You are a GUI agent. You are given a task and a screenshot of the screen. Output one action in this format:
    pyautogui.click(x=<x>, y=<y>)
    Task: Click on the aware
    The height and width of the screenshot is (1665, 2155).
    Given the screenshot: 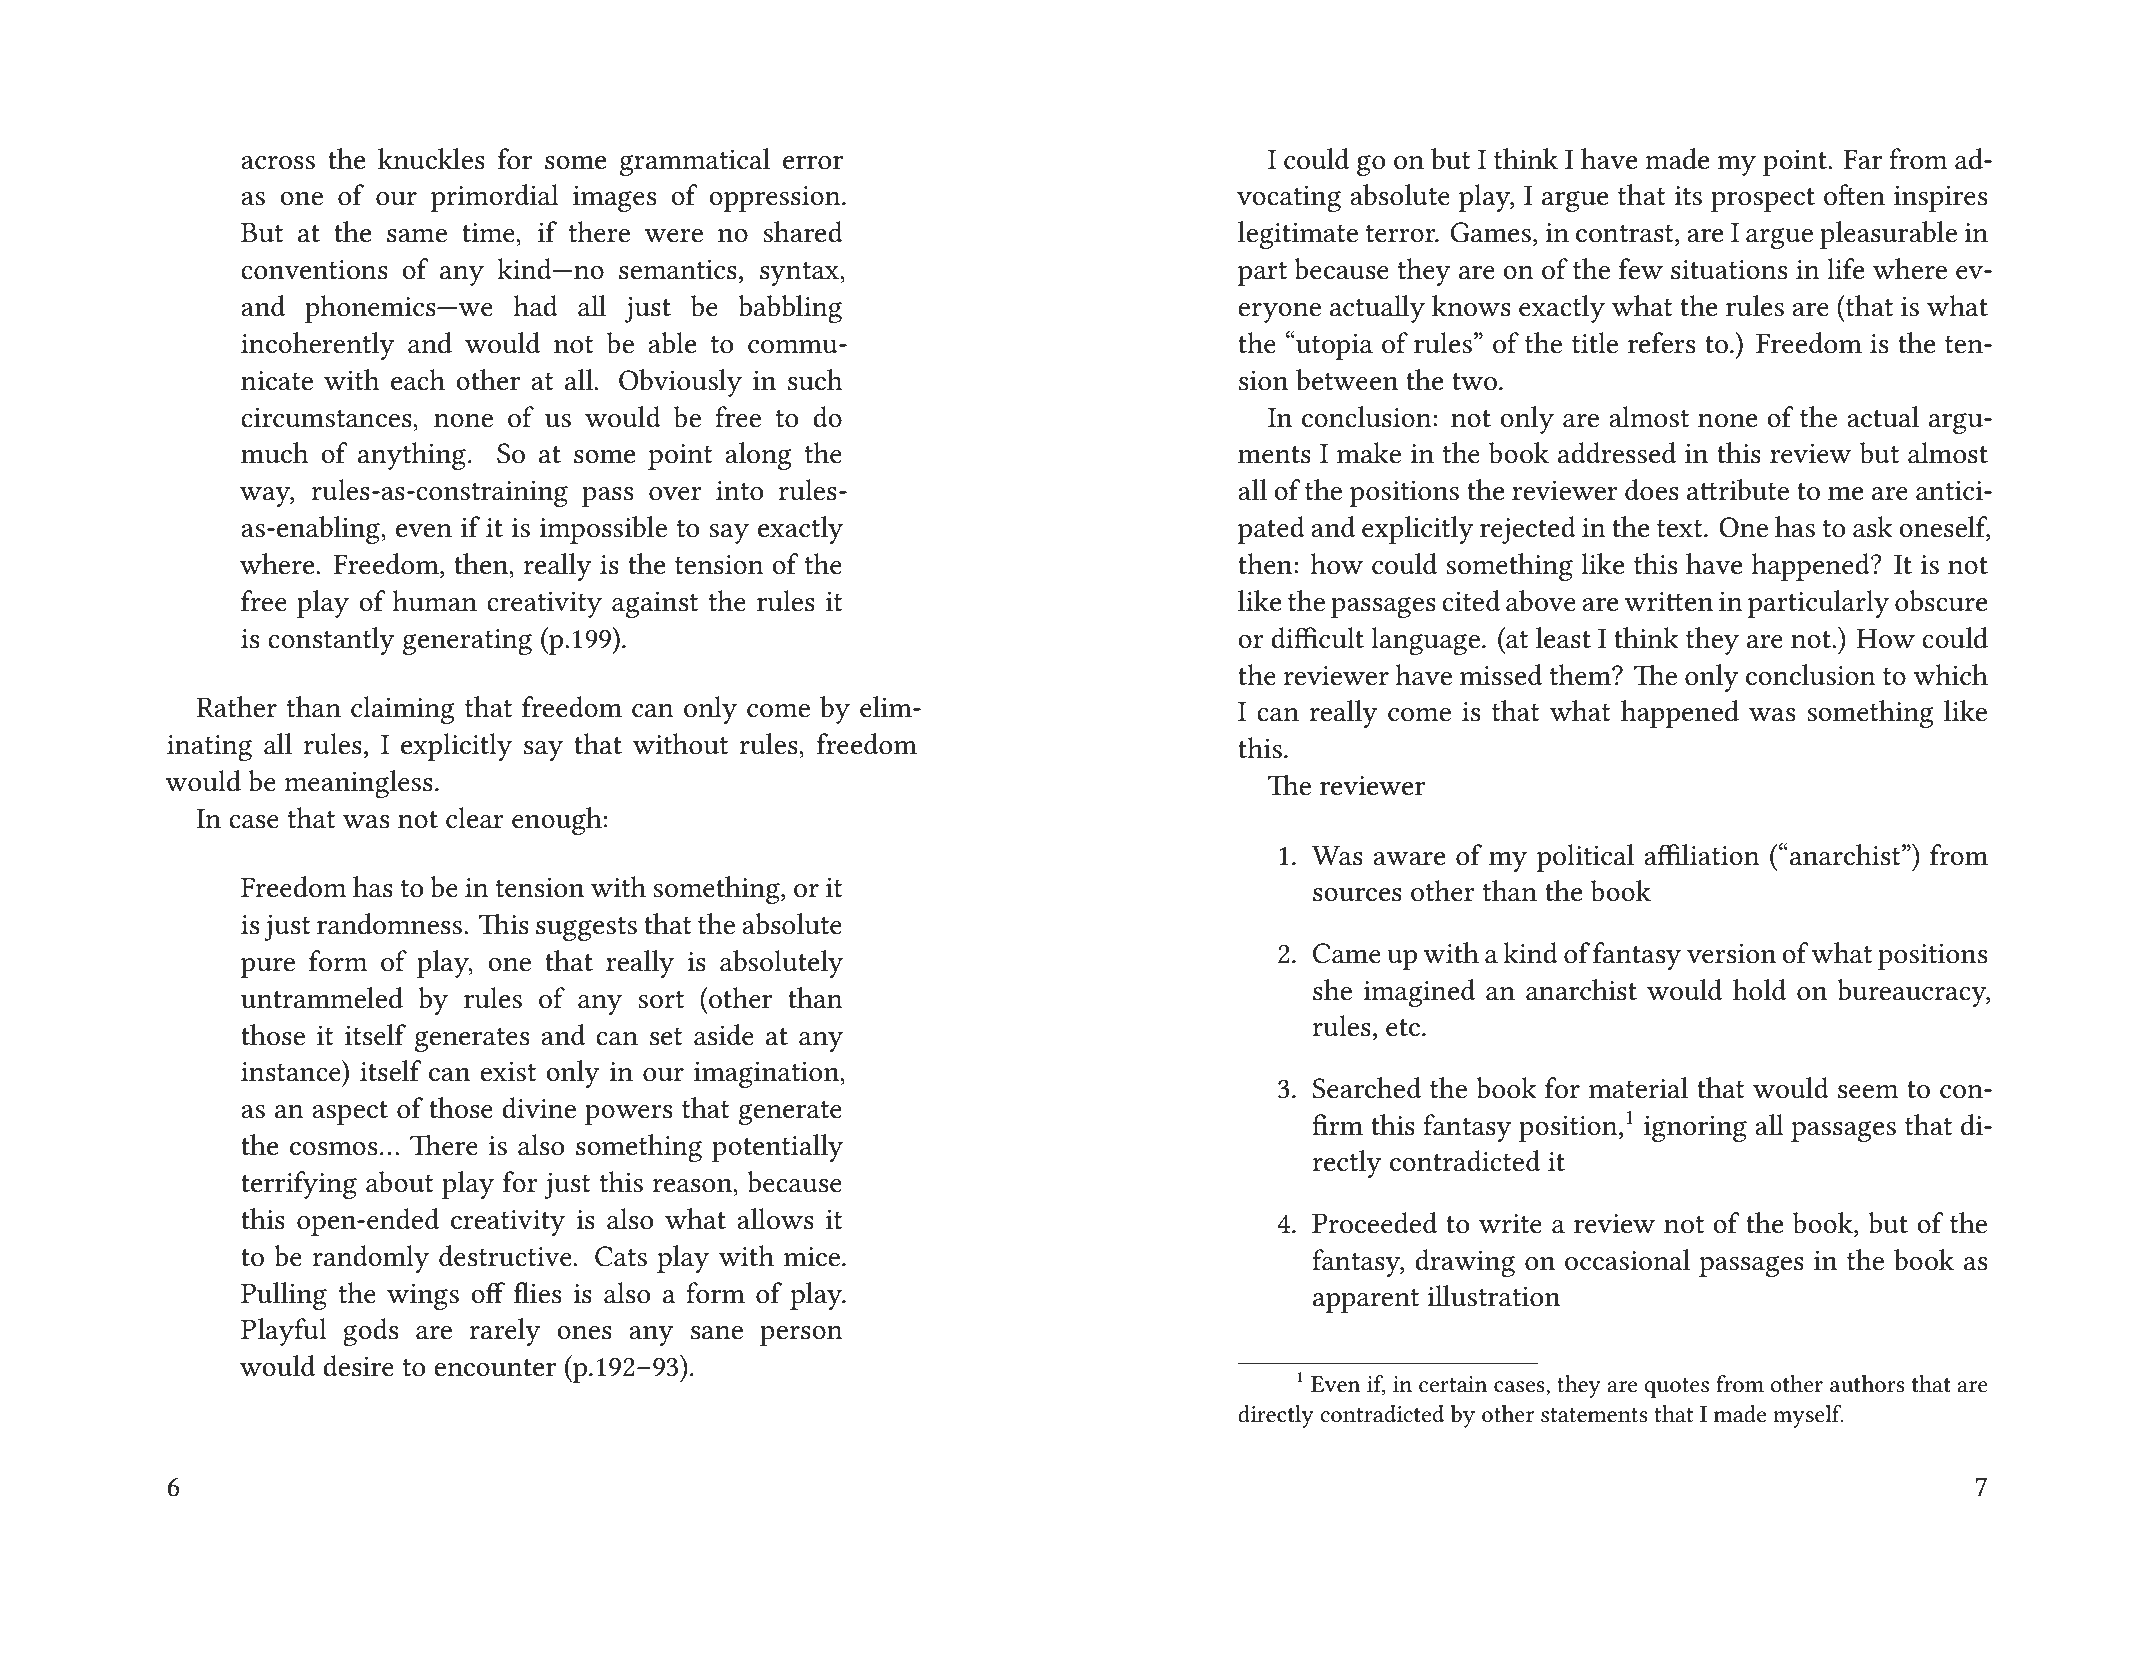 What is the action you would take?
    pyautogui.click(x=1409, y=859)
